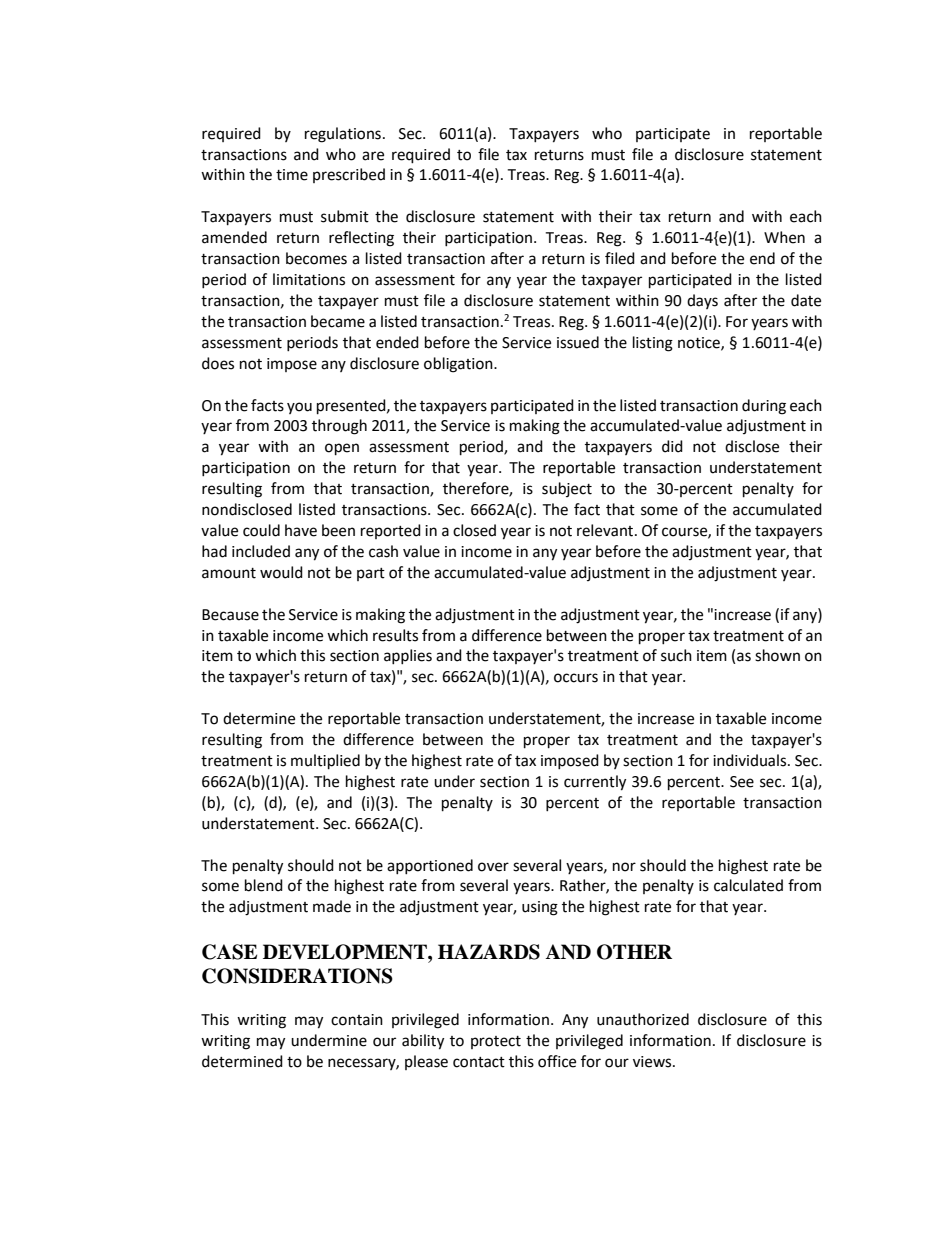  What do you see at coordinates (496, 1042) in the screenshot?
I see `protect` at bounding box center [496, 1042].
